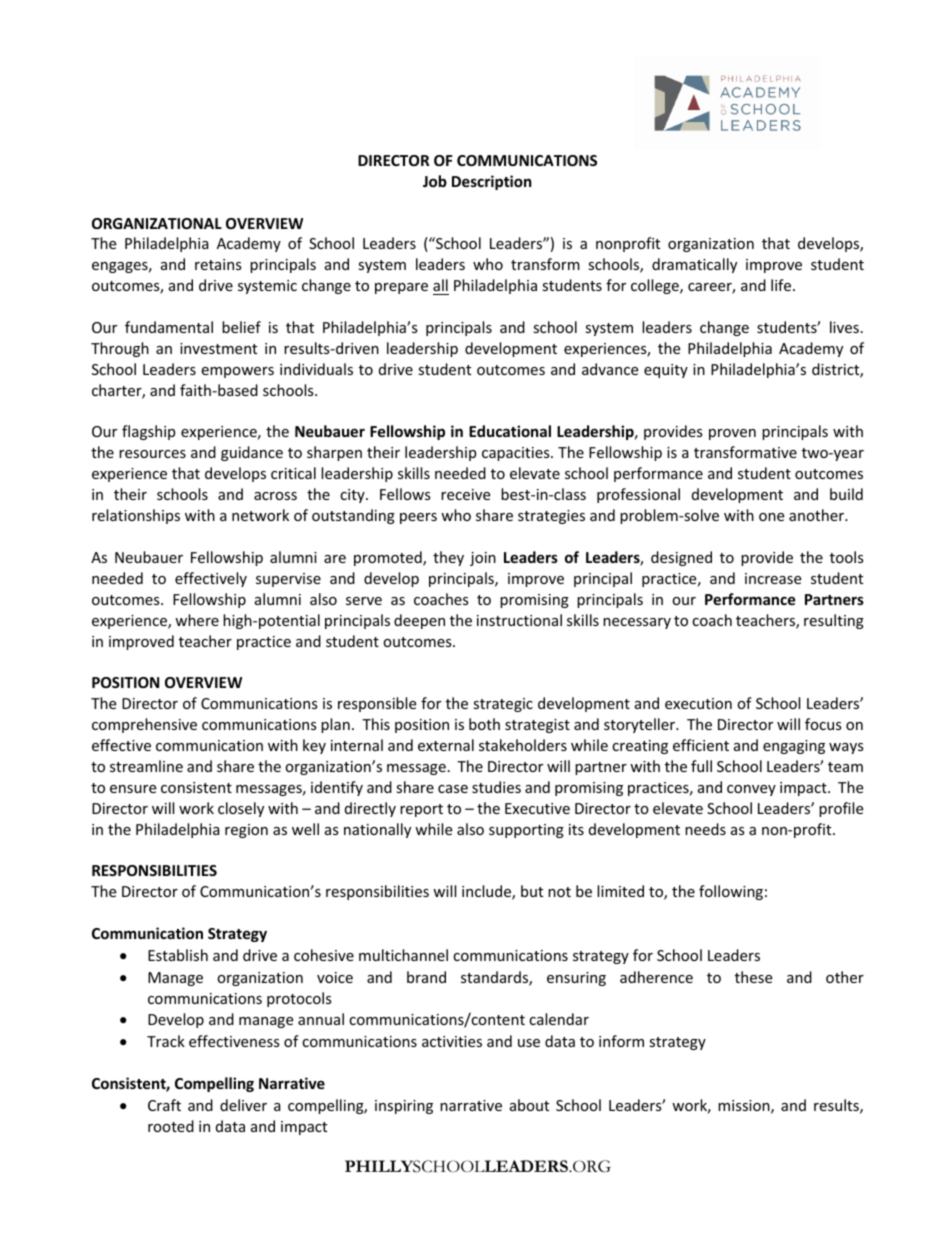  What do you see at coordinates (492, 182) in the screenshot?
I see `Description` at bounding box center [492, 182].
